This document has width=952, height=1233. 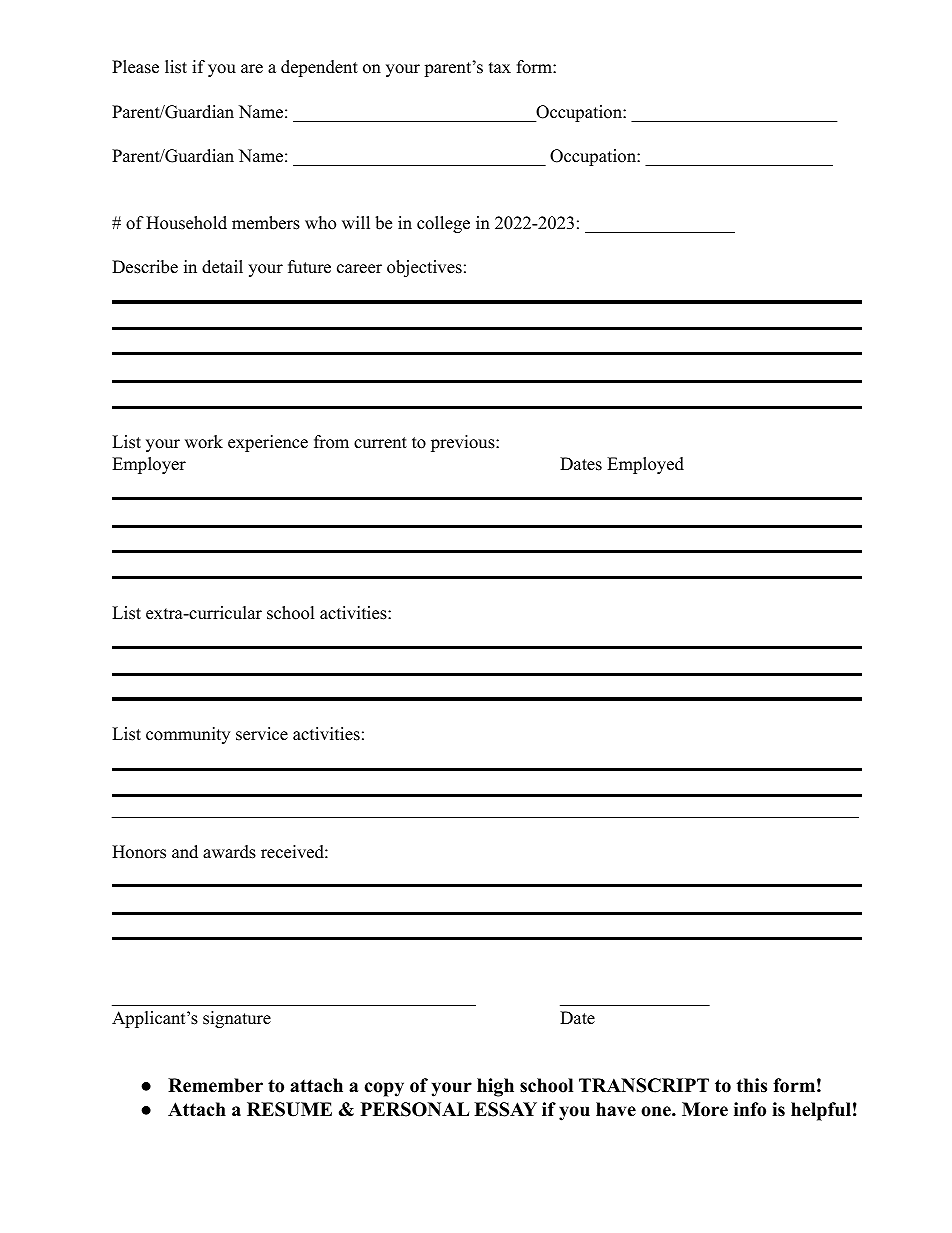 What do you see at coordinates (135, 67) in the document?
I see `Please` at bounding box center [135, 67].
